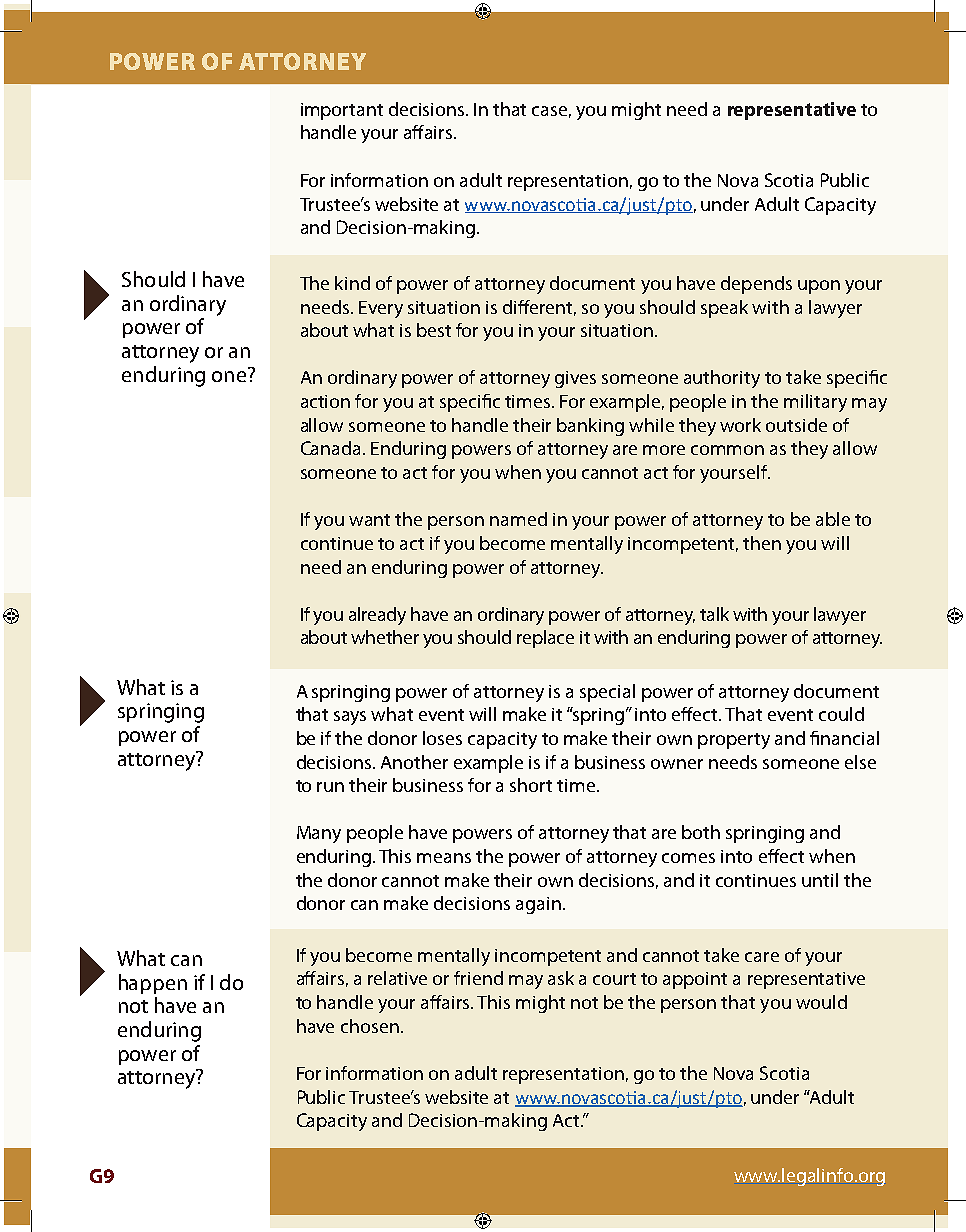 The image size is (966, 1232). I want to click on depends, so click(756, 285).
